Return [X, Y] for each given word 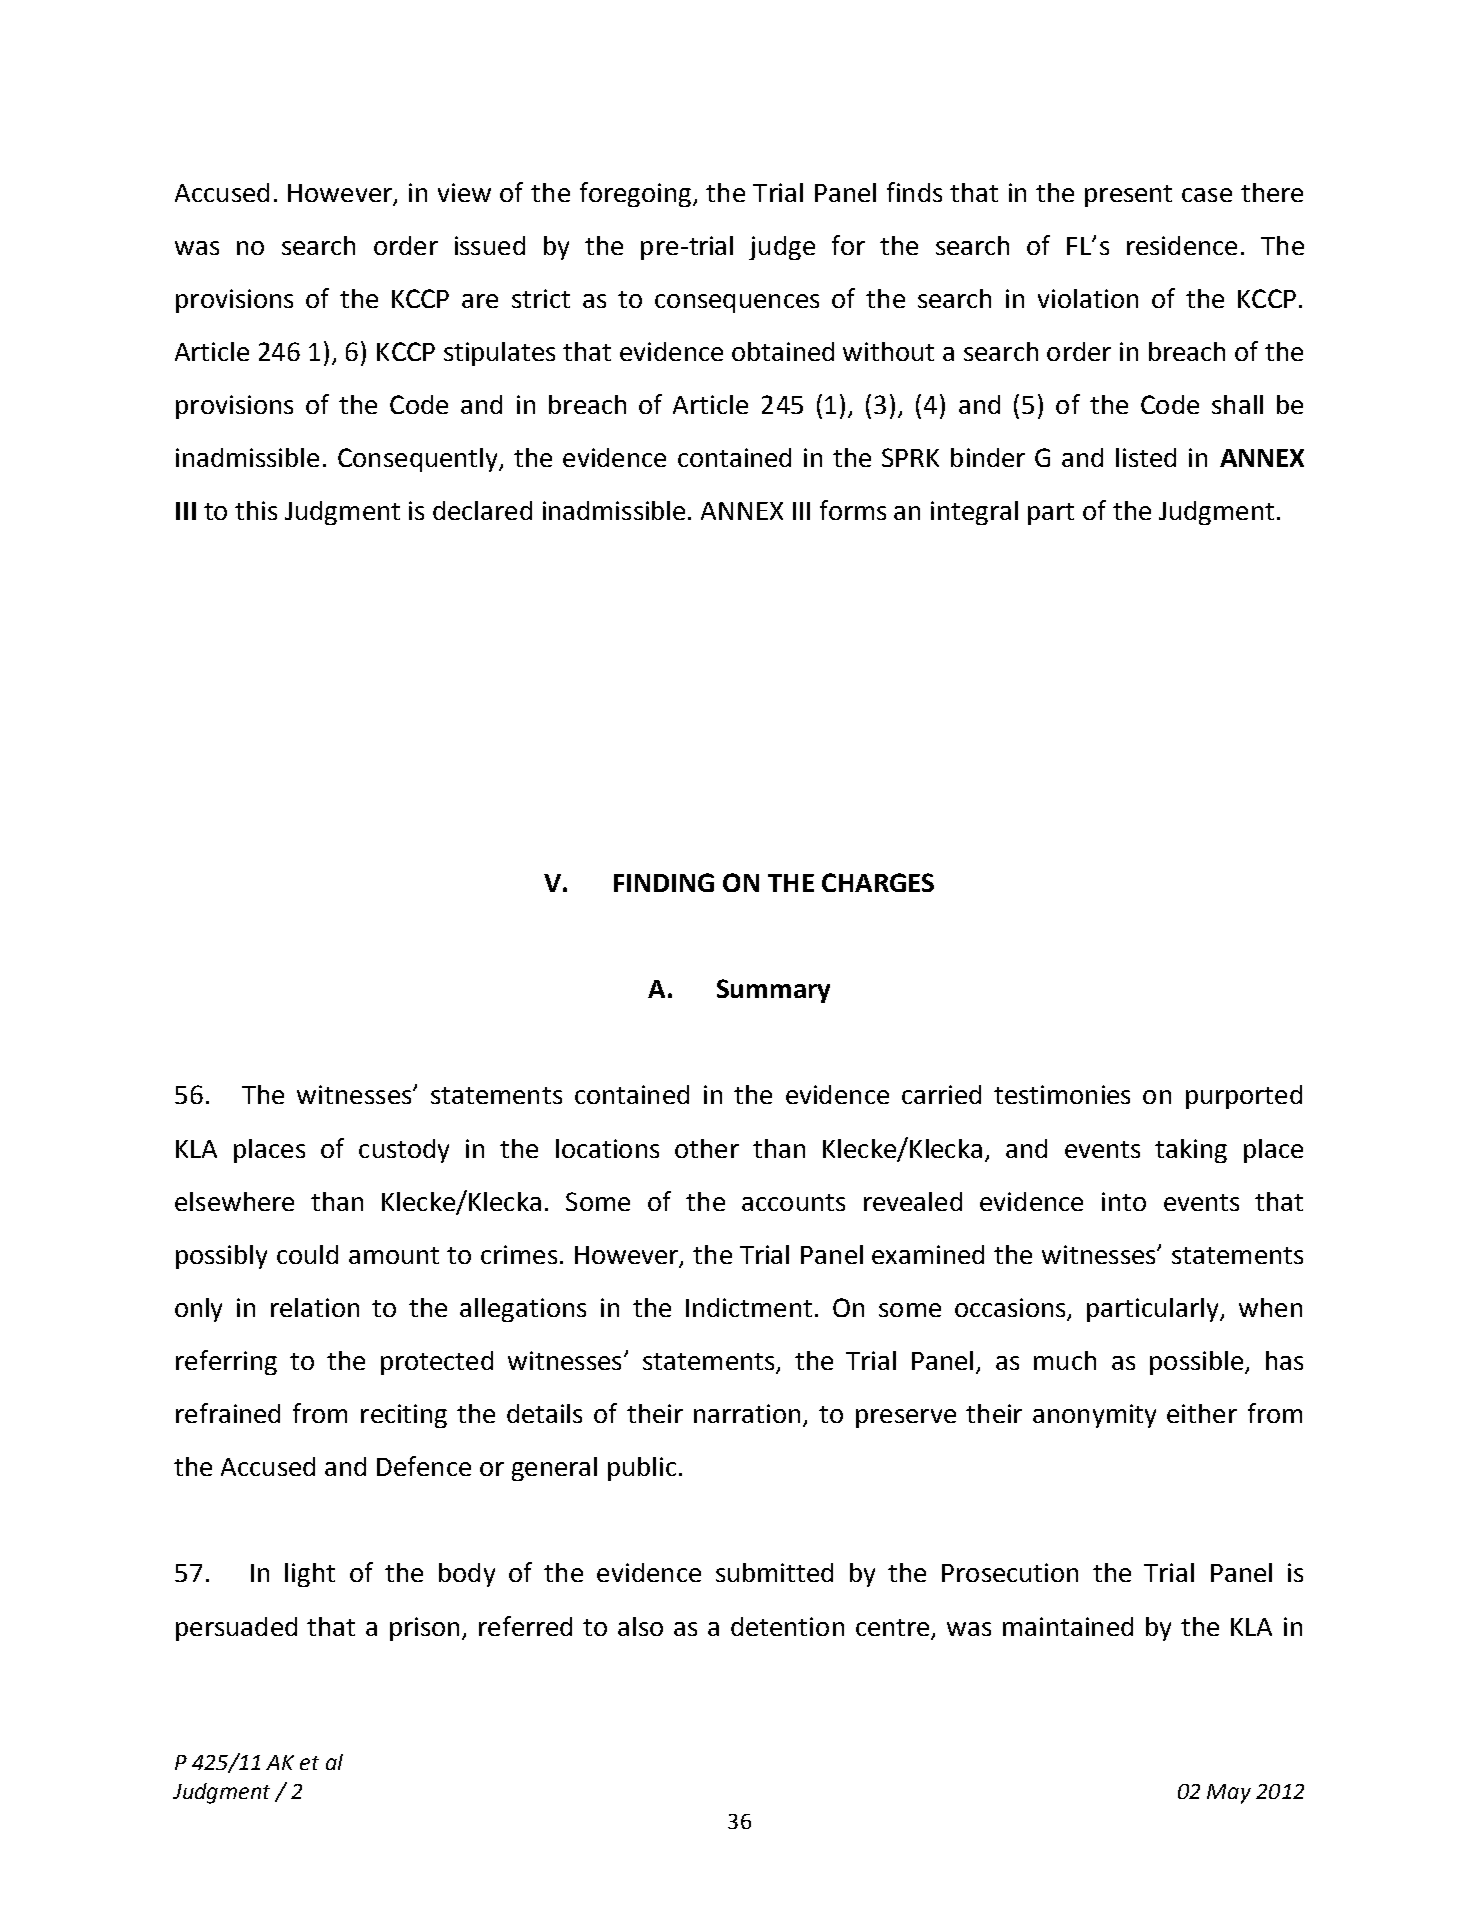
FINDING [664, 882]
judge [782, 248]
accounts [793, 1202]
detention [787, 1626]
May [1229, 1794]
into [1124, 1201]
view [464, 192]
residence [1182, 245]
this [256, 510]
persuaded [236, 1629]
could [307, 1254]
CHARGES [878, 882]
